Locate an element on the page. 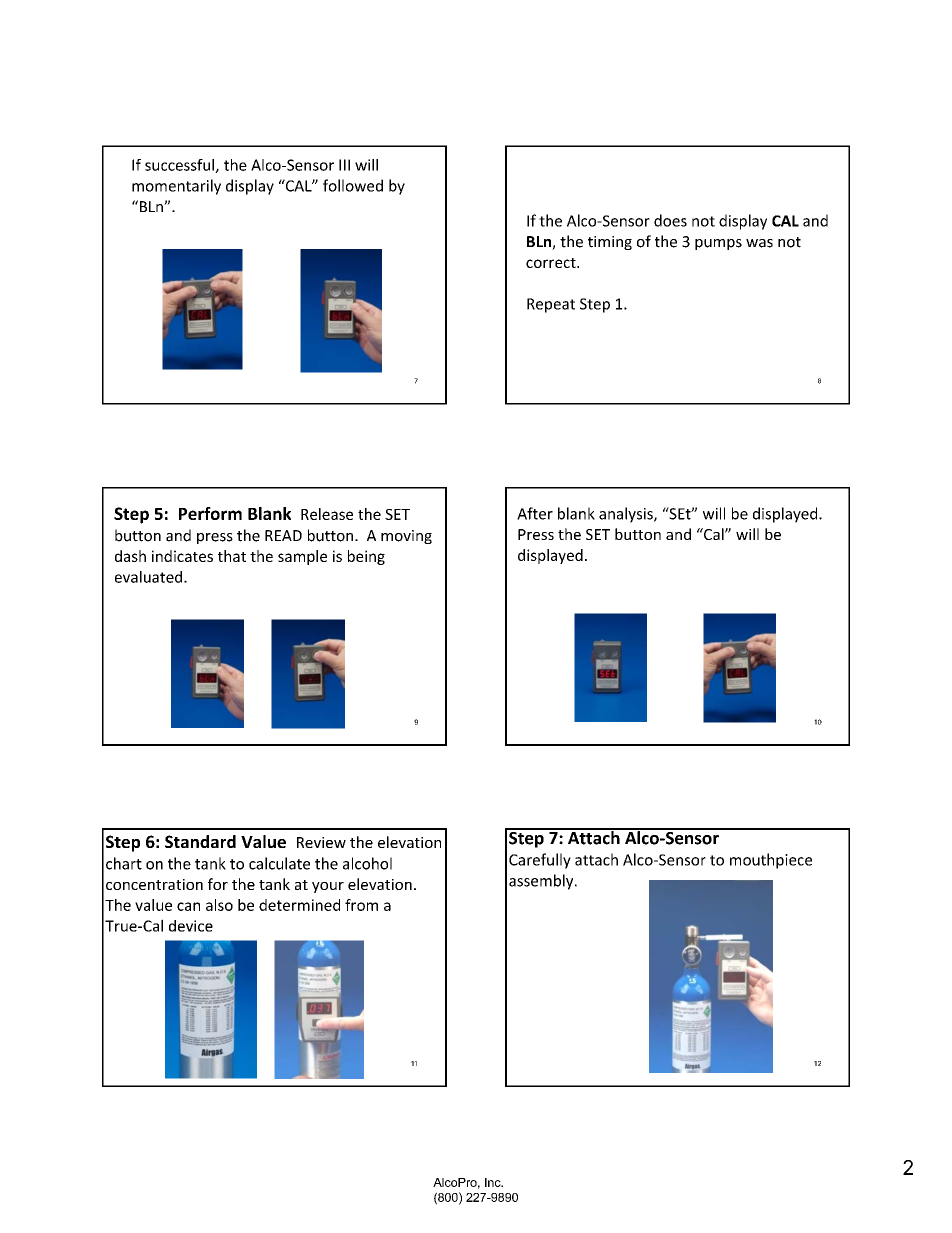  device is located at coordinates (191, 926).
